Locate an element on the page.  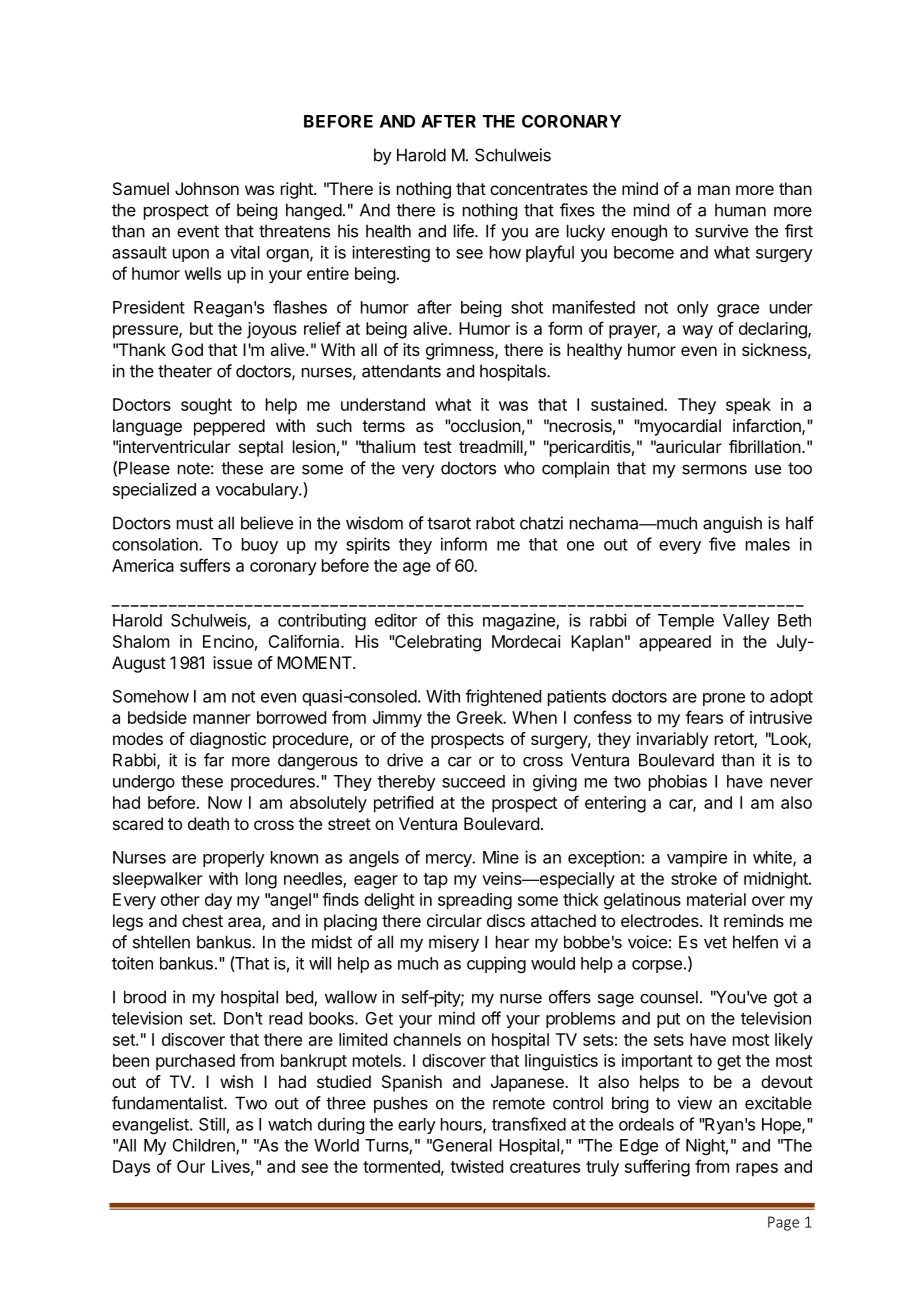
twisted is located at coordinates (476, 1166).
